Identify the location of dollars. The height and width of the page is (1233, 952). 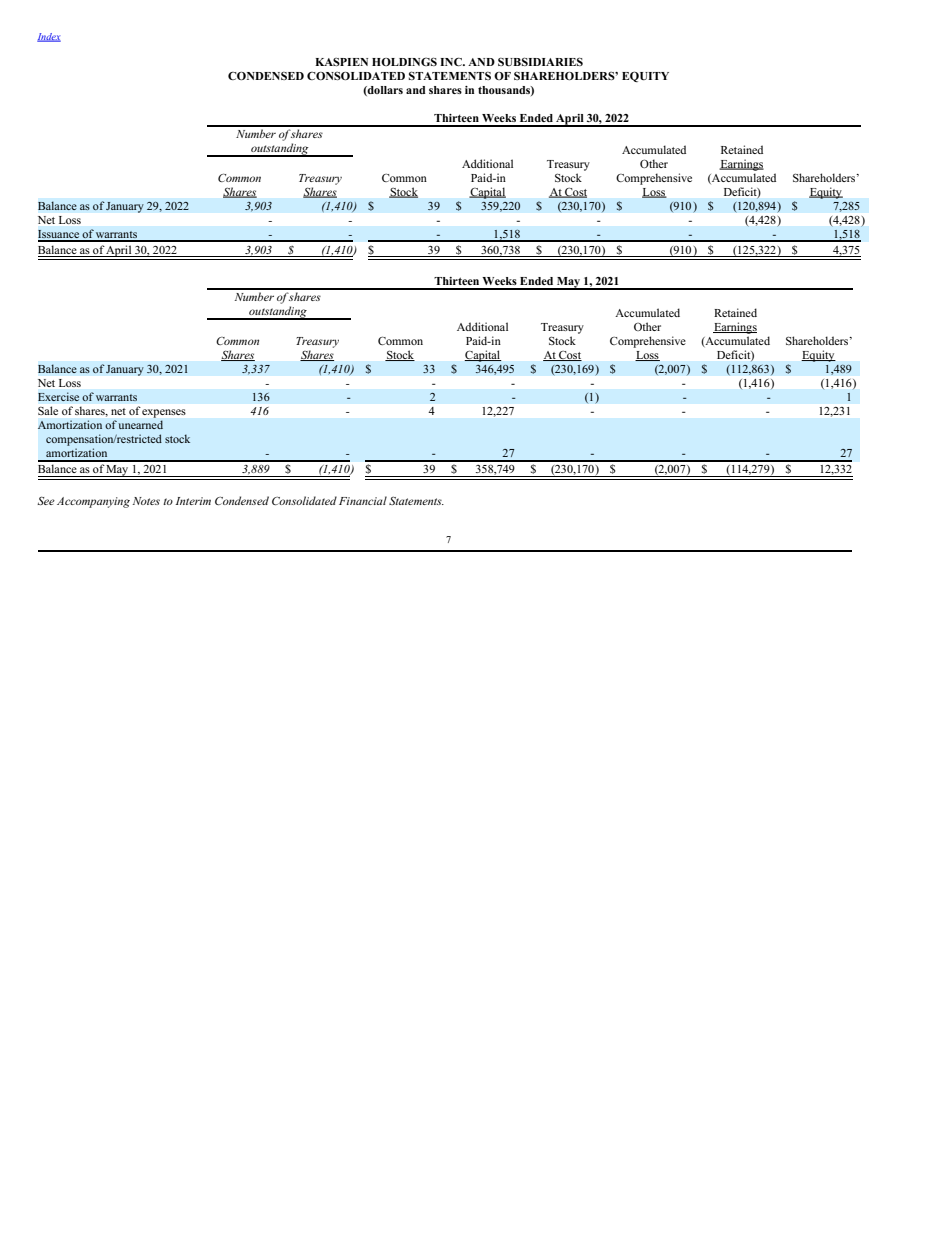
(384, 91).
